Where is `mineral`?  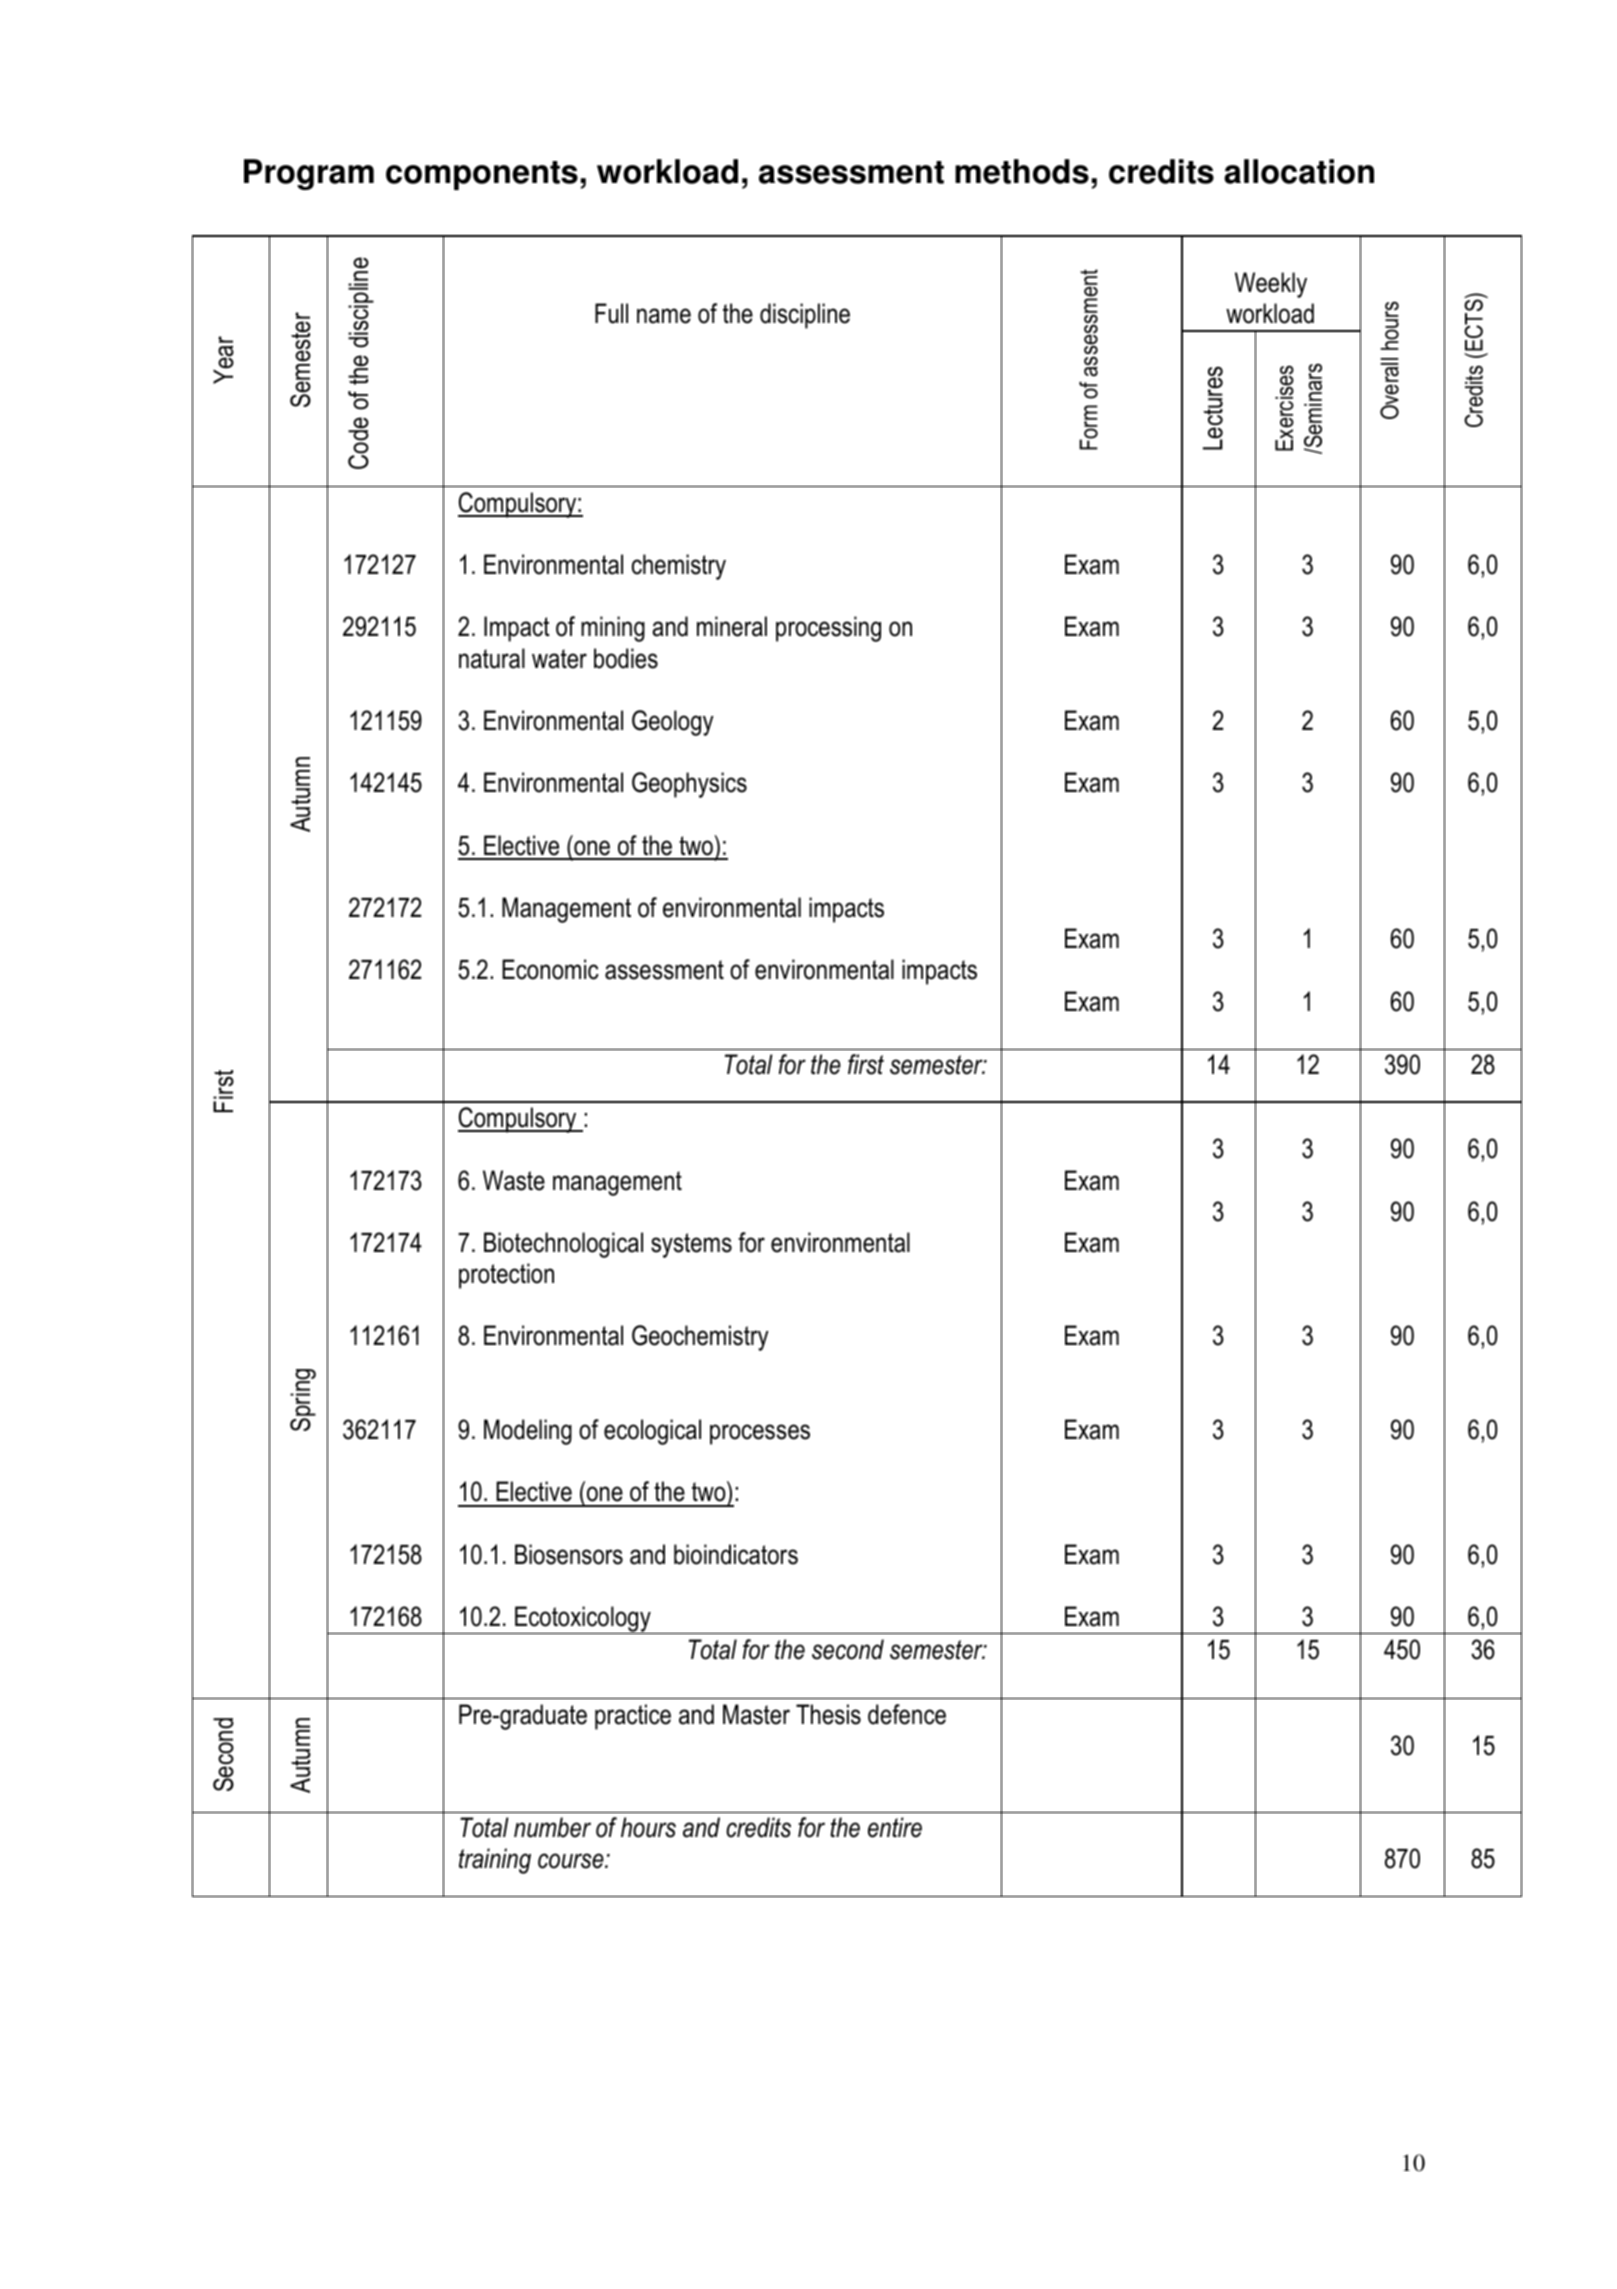 mineral is located at coordinates (732, 626).
